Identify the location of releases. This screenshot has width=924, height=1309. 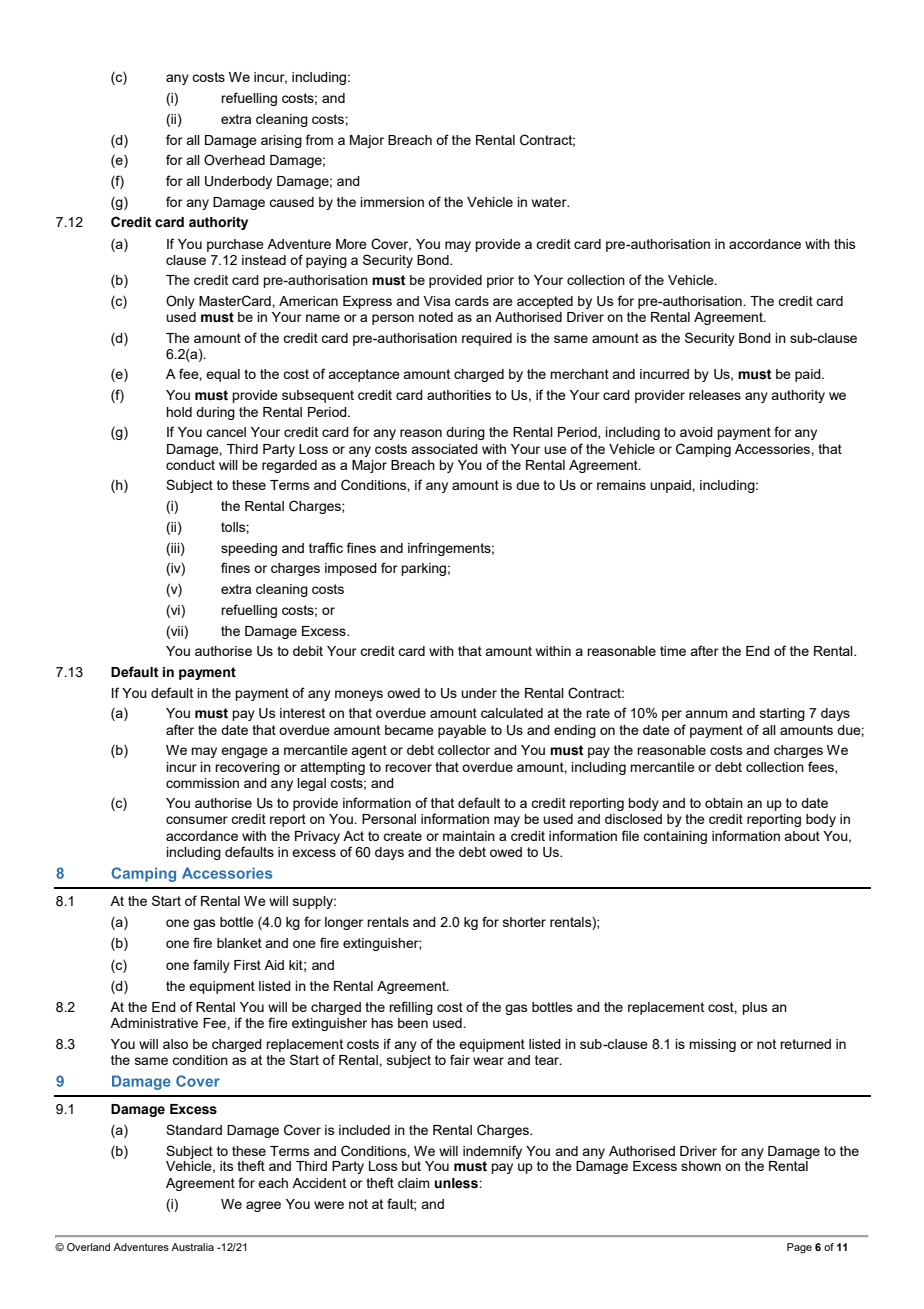
(715, 395).
